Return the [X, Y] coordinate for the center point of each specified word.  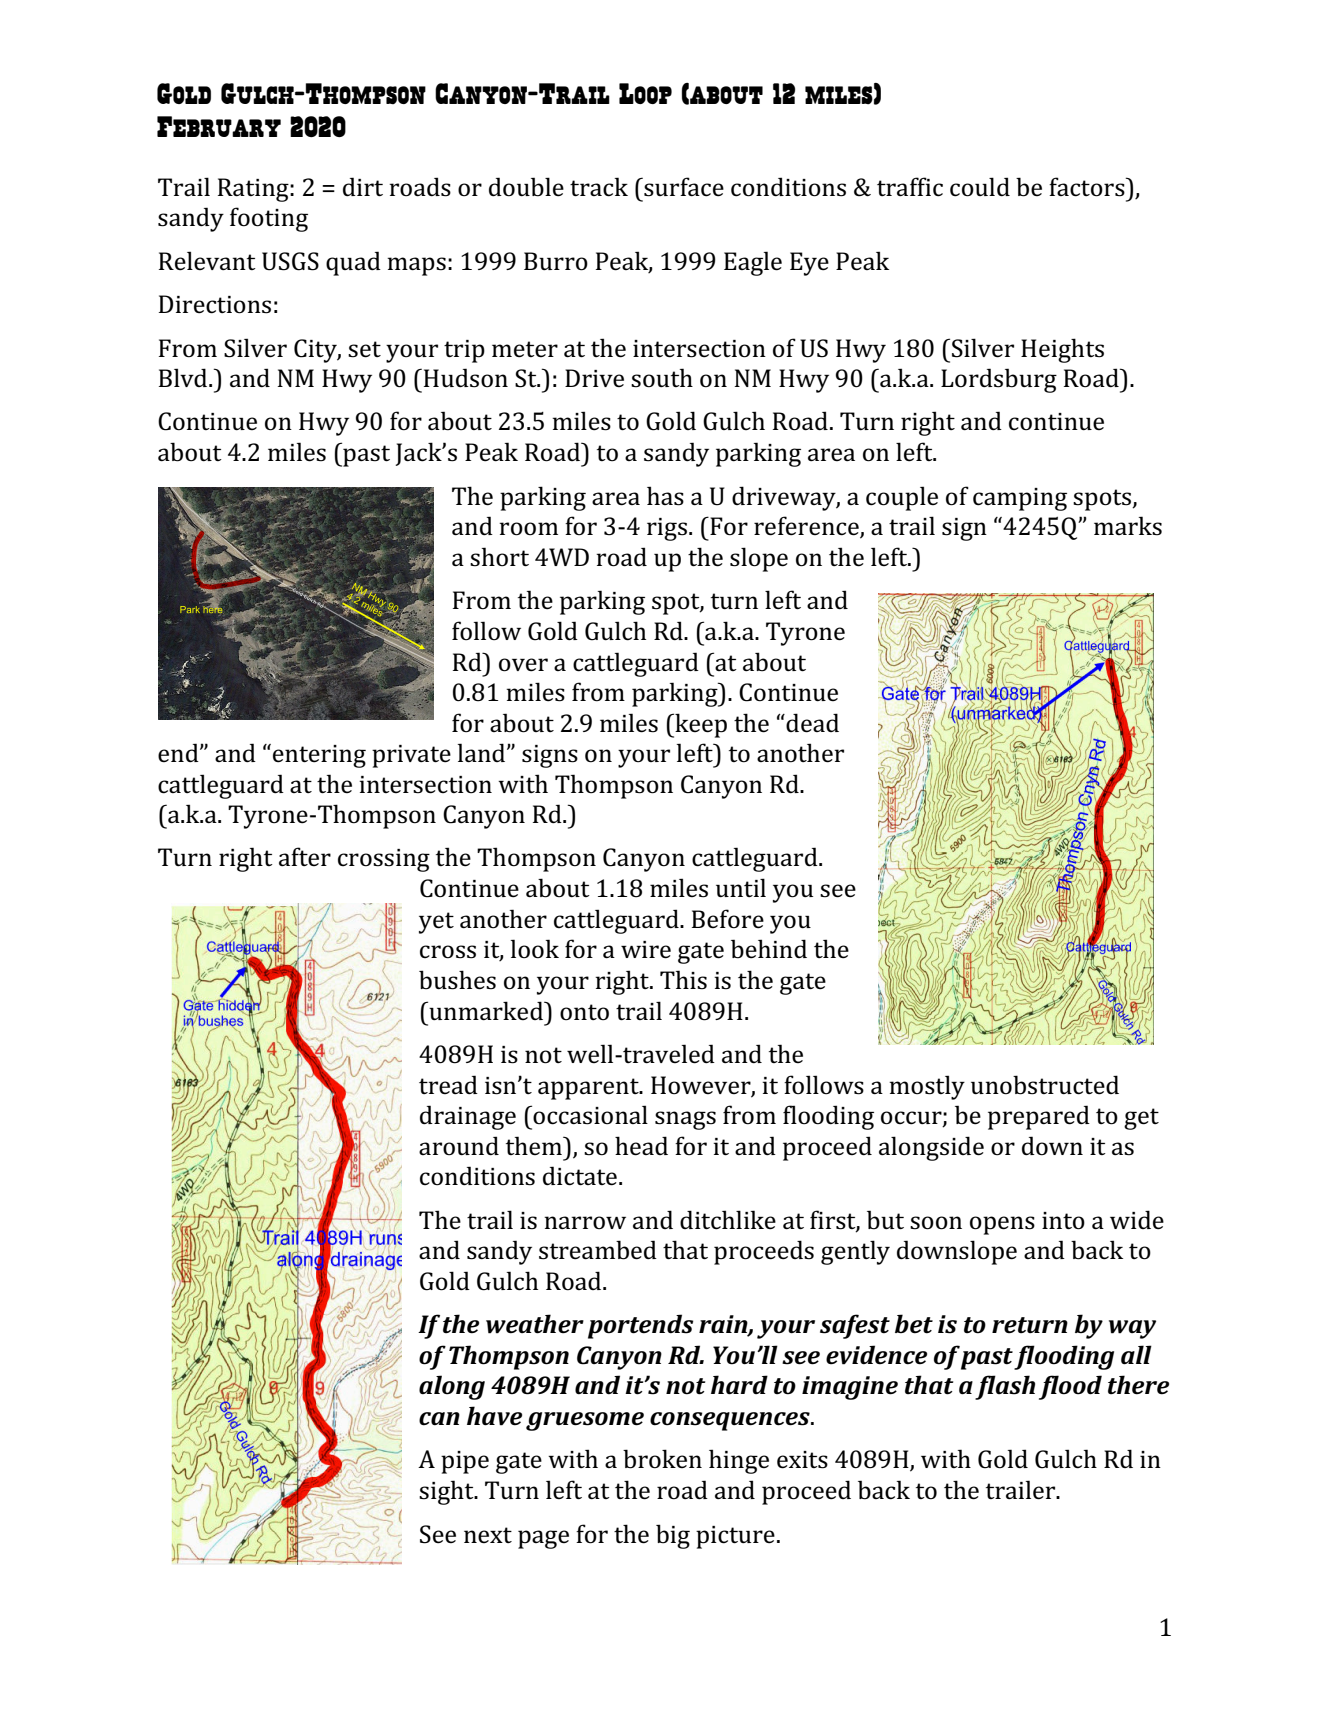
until [741, 888]
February [219, 126]
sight [447, 1492]
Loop [645, 93]
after [305, 856]
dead [811, 723]
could [980, 187]
